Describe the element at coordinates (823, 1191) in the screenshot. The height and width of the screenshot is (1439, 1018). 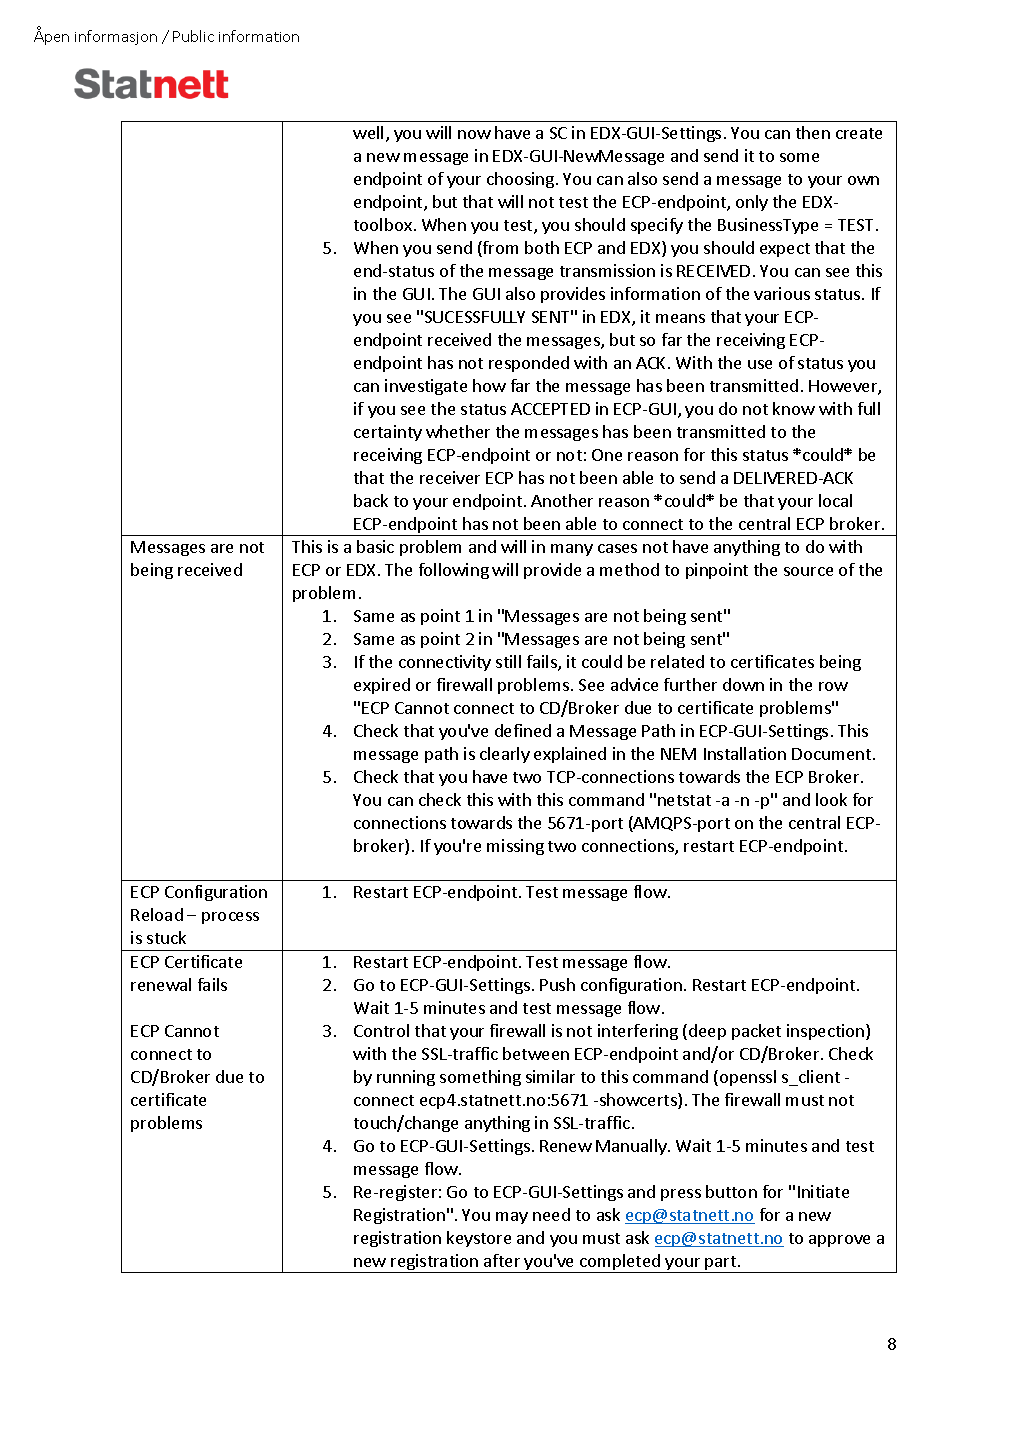
I see `Initiate` at that location.
